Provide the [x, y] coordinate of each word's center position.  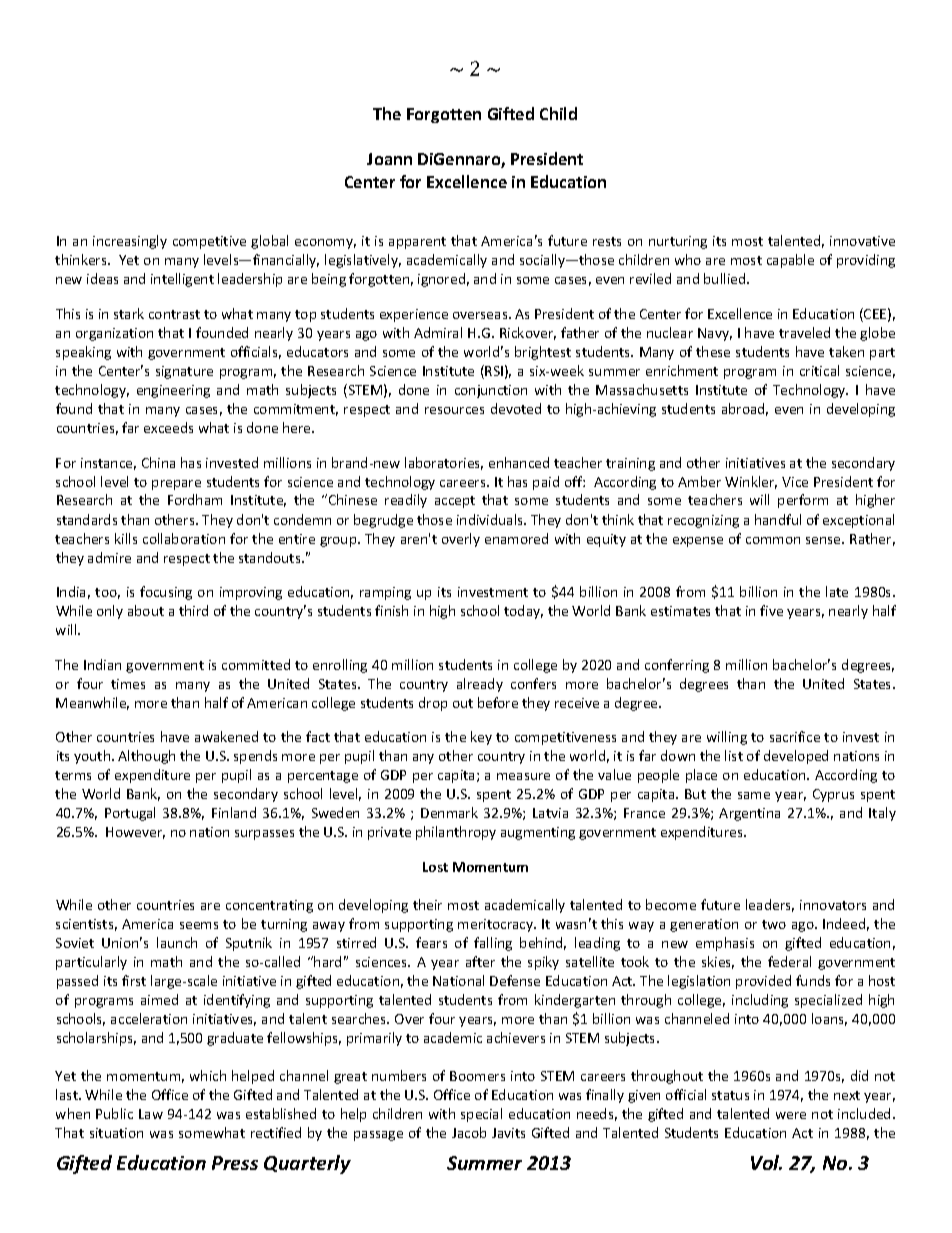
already [480, 685]
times [128, 684]
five [771, 610]
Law [151, 1114]
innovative [862, 241]
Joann [389, 159]
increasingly [130, 242]
